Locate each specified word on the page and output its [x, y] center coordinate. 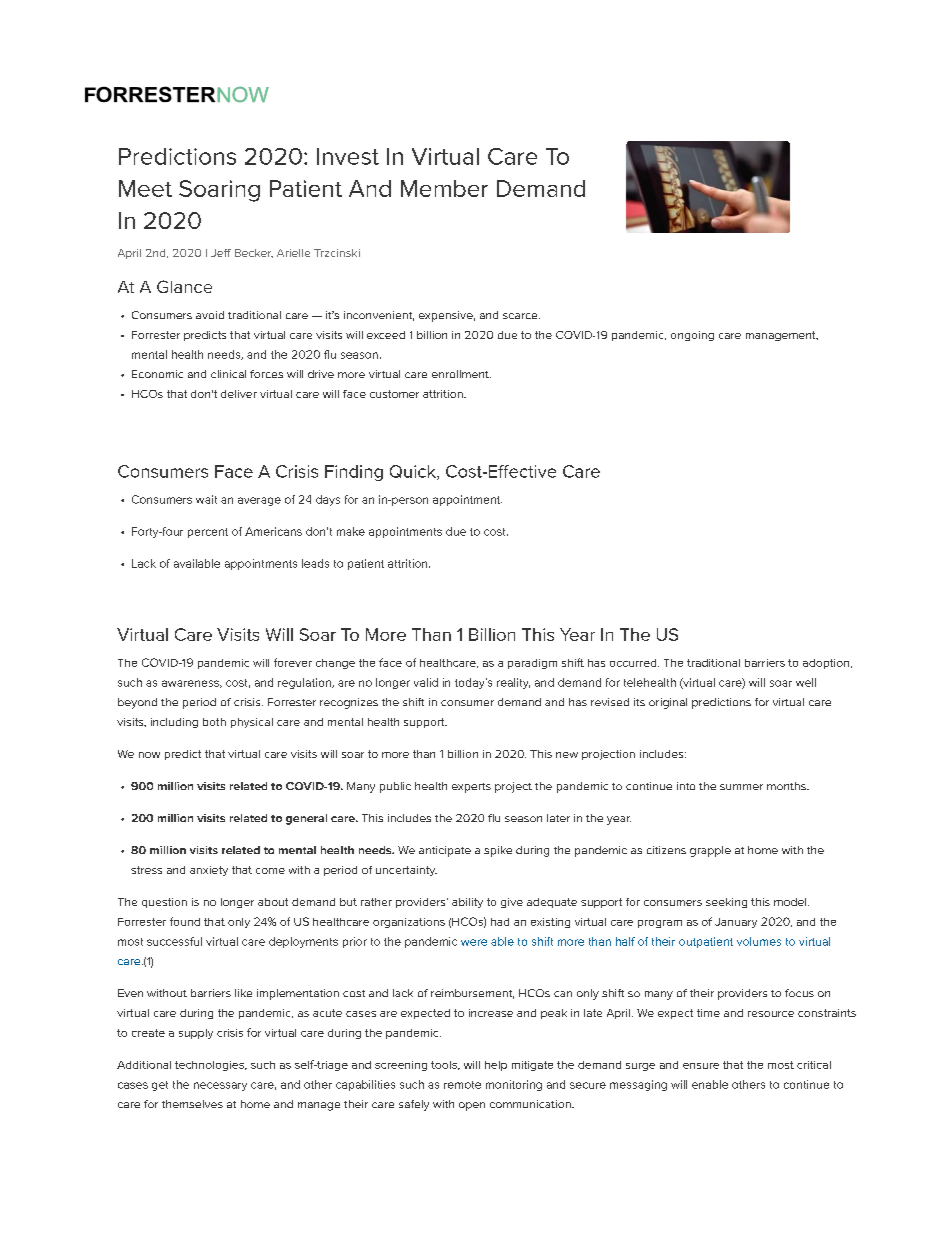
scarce [521, 316]
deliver [239, 394]
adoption [827, 664]
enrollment [461, 374]
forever [293, 662]
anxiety [209, 871]
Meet [145, 188]
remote [462, 1085]
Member [444, 188]
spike [498, 851]
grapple [710, 851]
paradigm [532, 664]
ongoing [692, 336]
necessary [220, 1086]
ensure [701, 1066]
